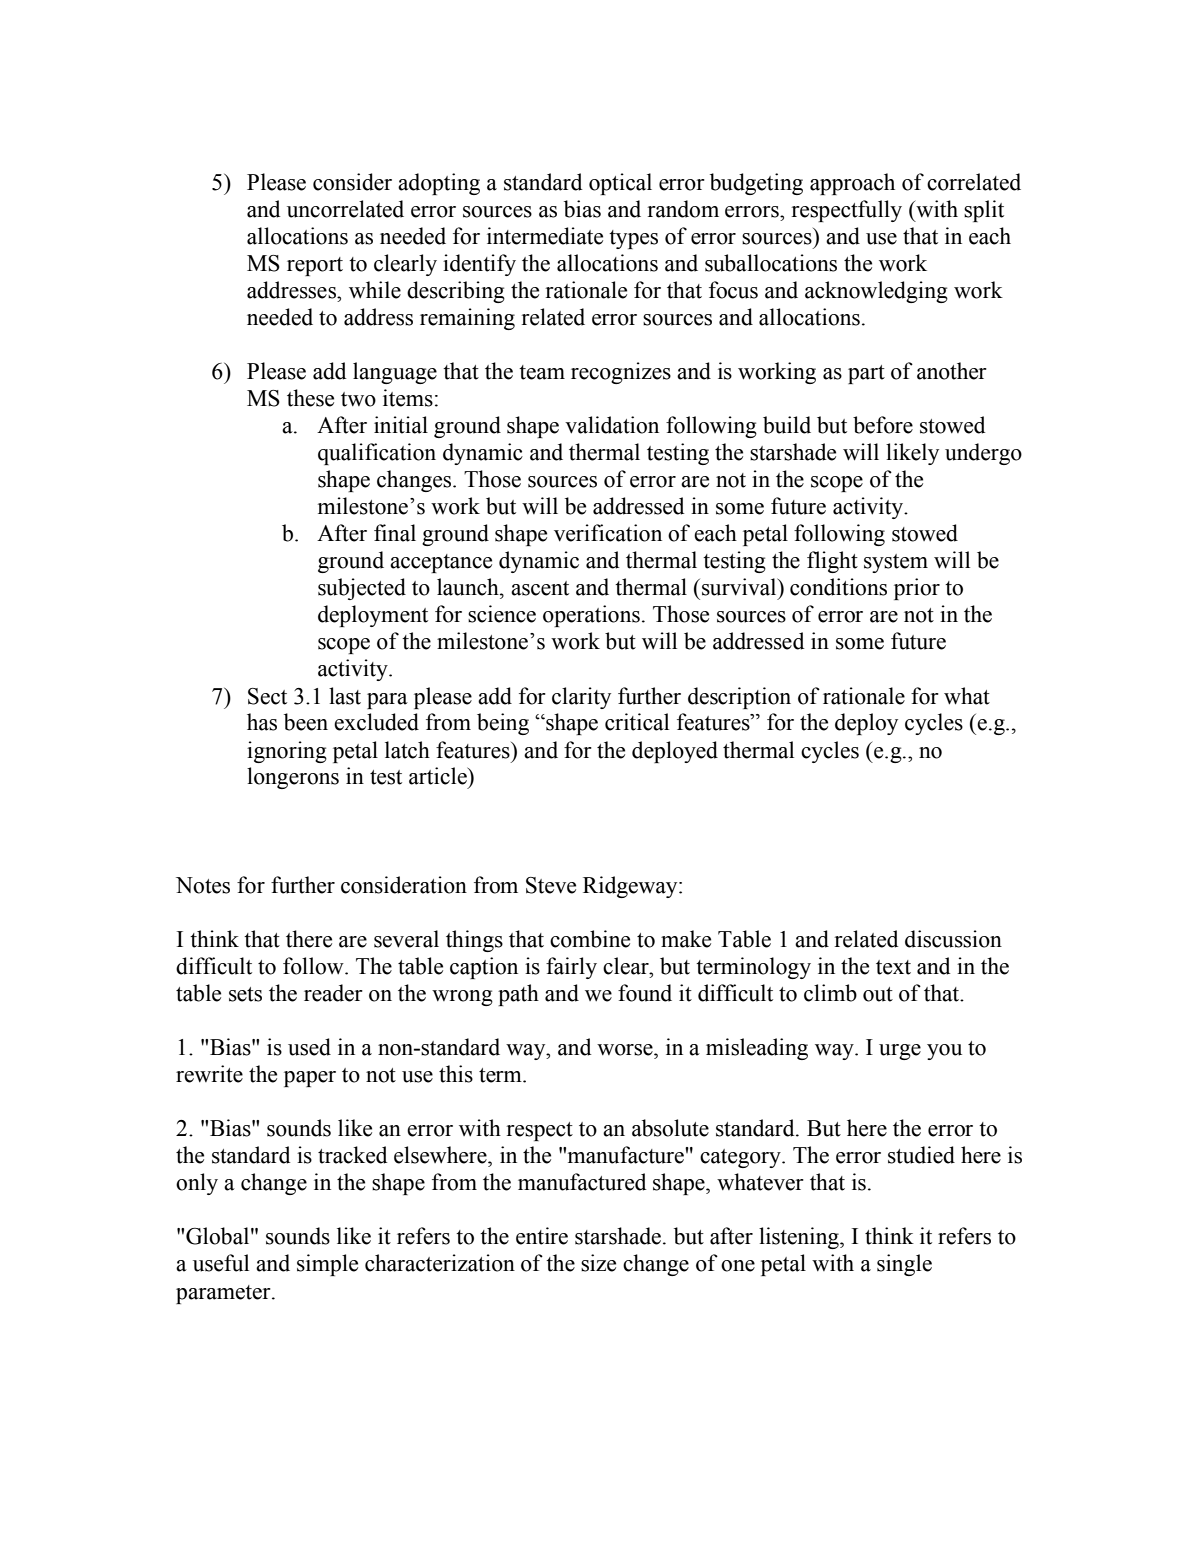 This screenshot has height=1552, width=1199. Describe the element at coordinates (333, 993) in the screenshot. I see `reader` at that location.
